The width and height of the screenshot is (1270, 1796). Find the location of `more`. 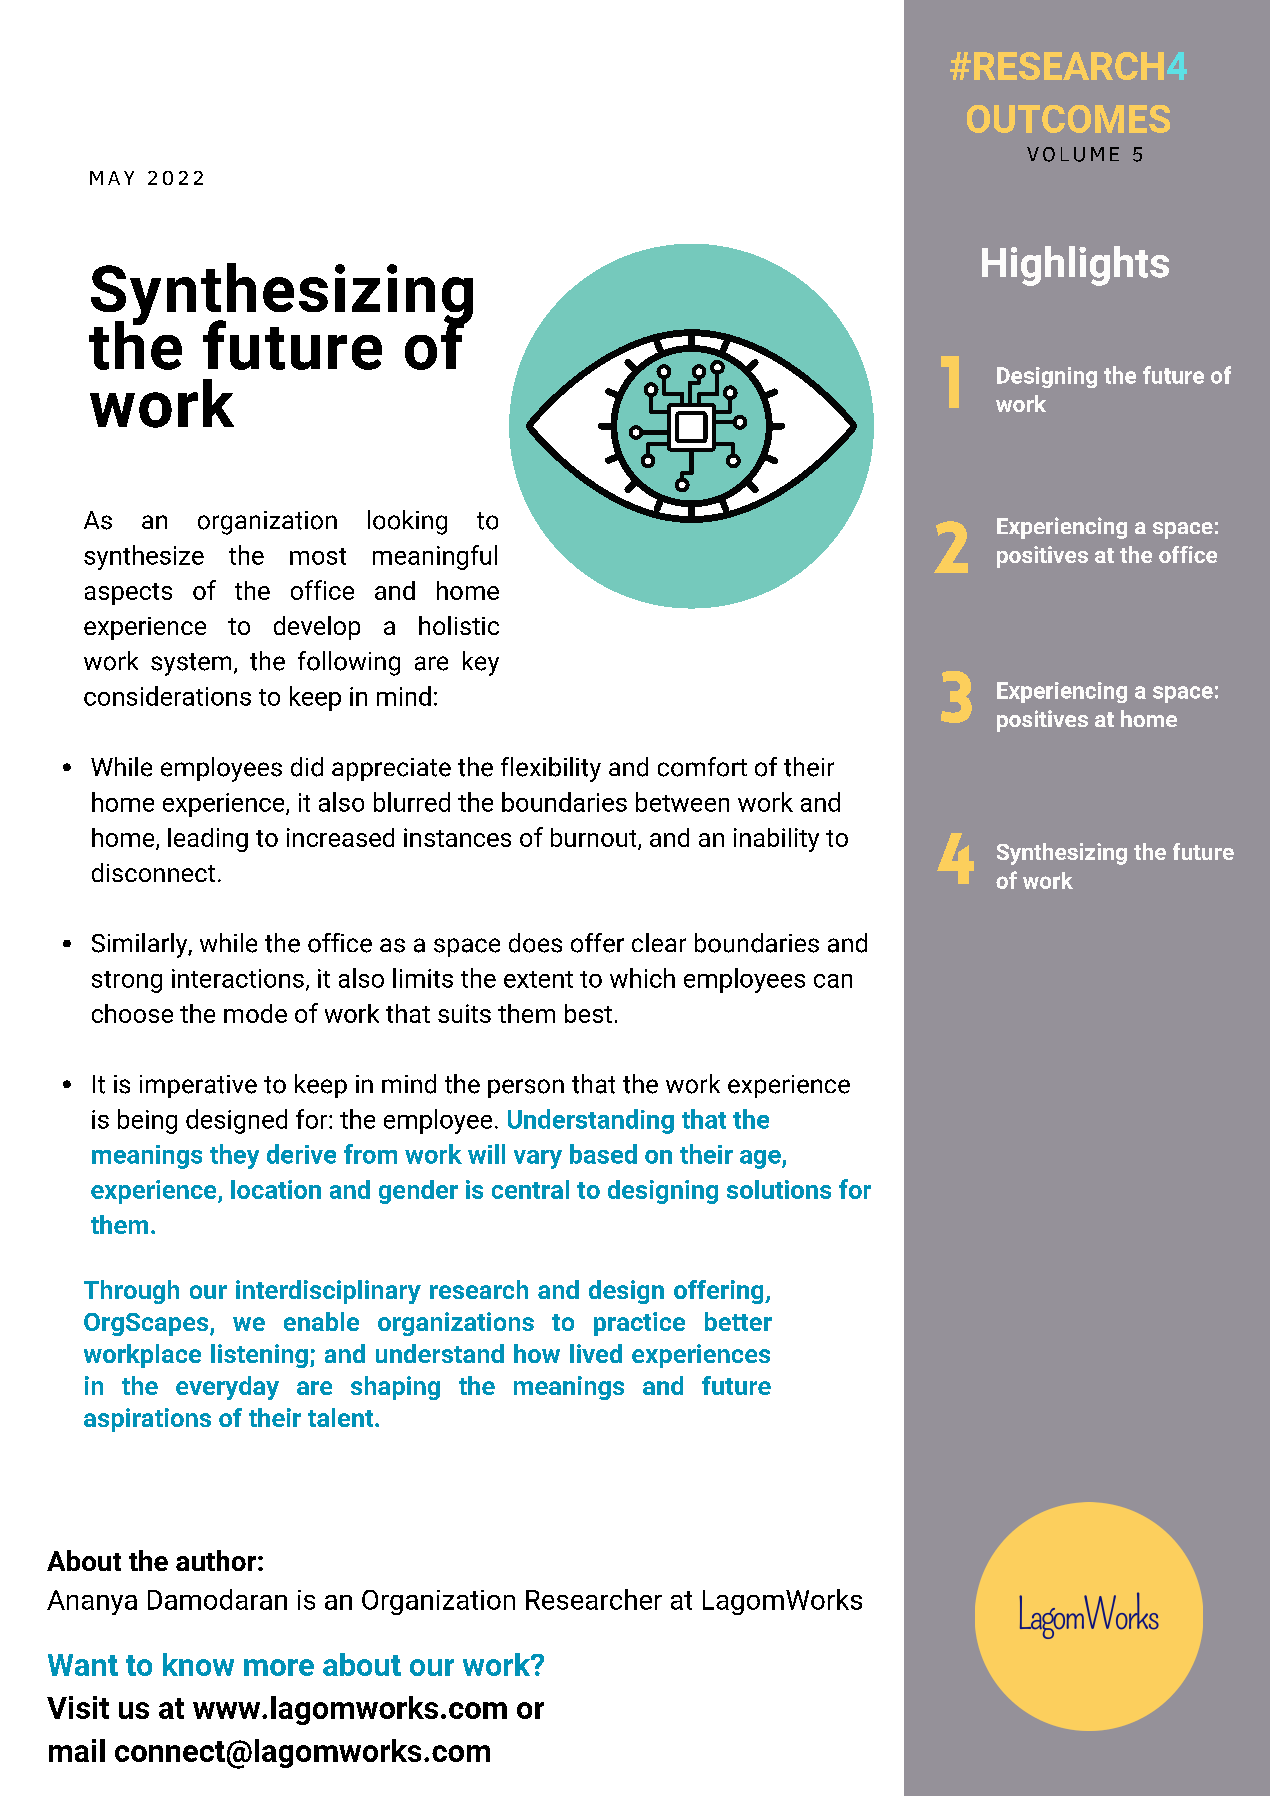

more is located at coordinates (279, 1667).
